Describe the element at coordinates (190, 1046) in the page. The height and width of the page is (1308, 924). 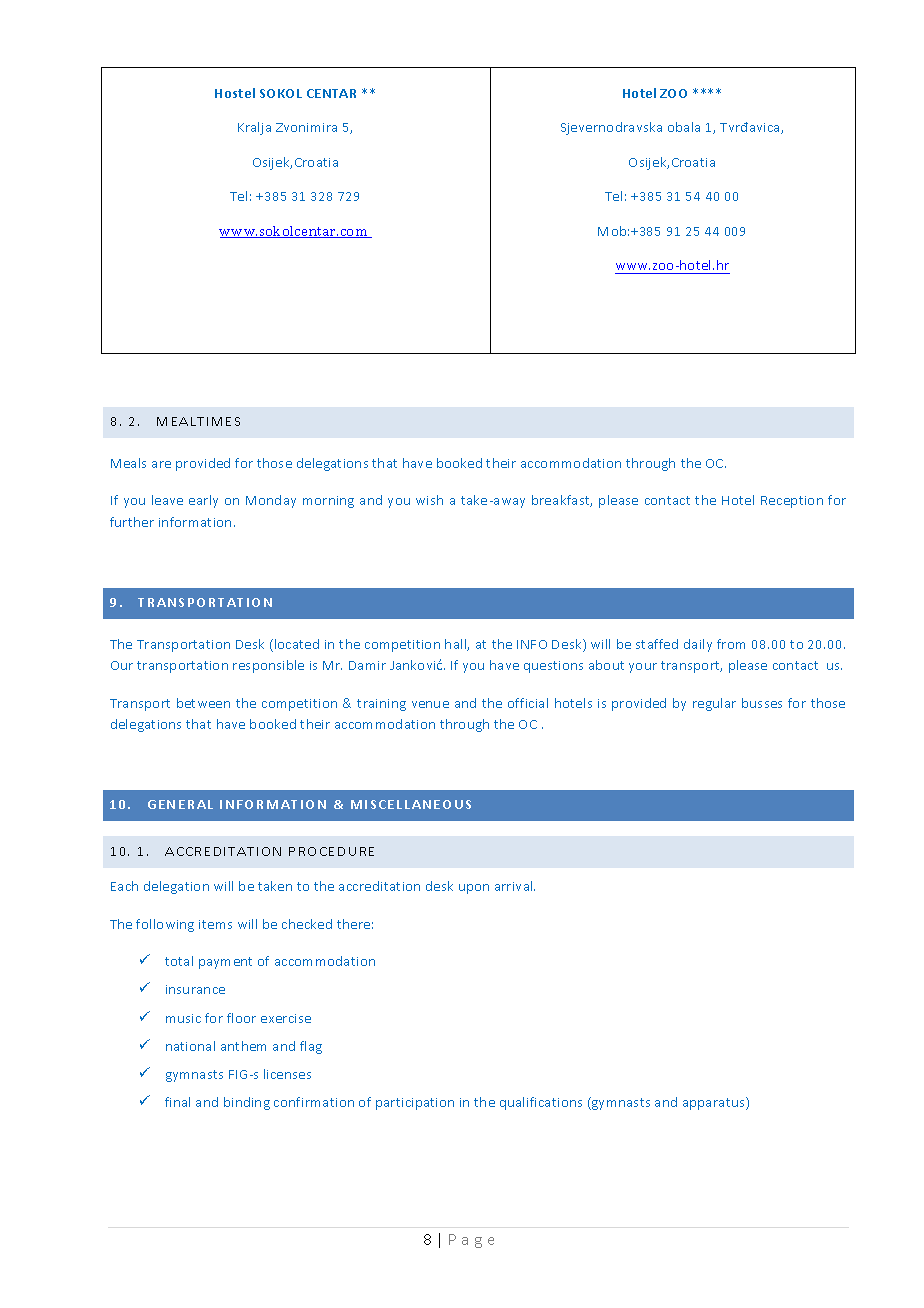
I see `national` at that location.
